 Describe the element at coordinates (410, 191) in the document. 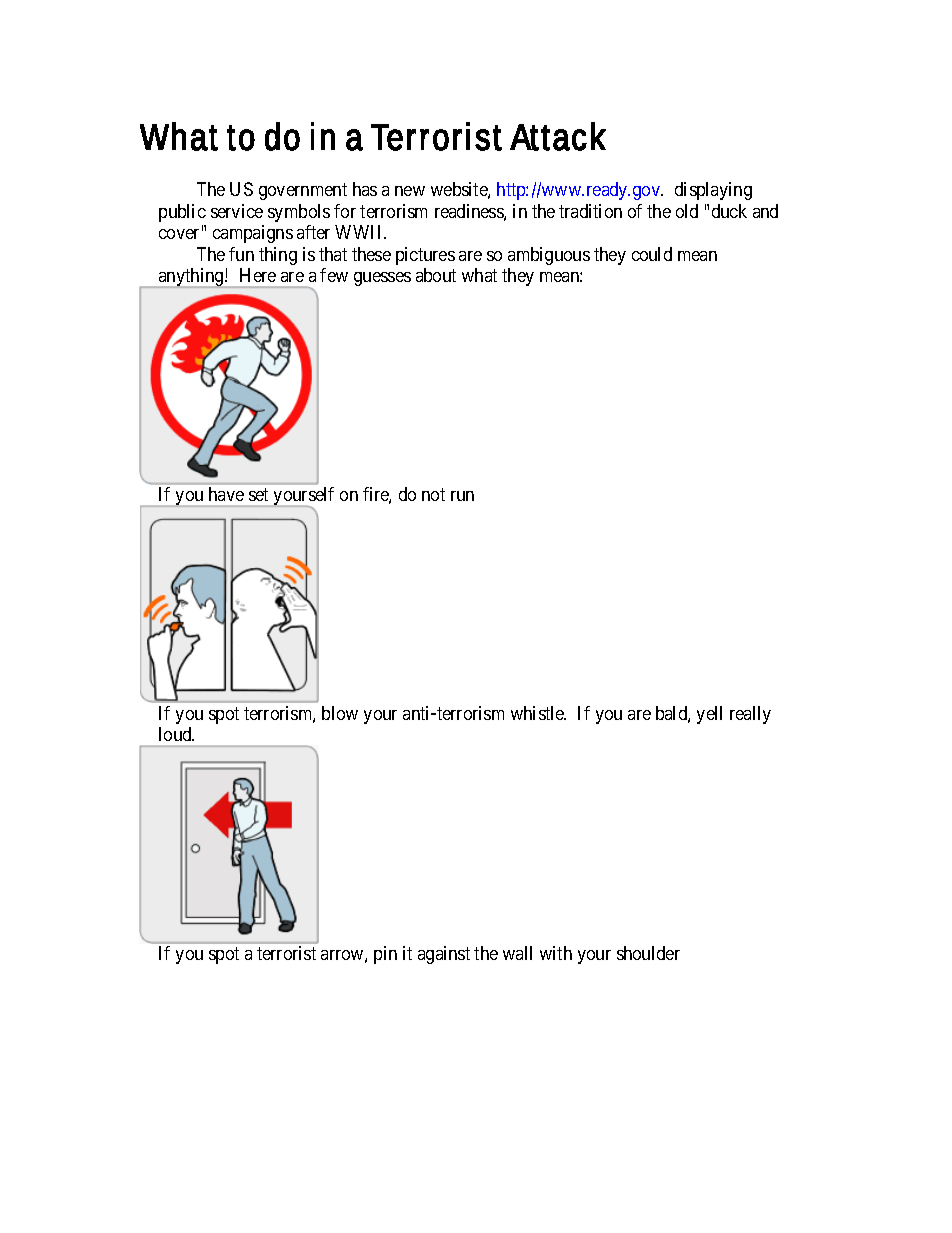

I see `new` at that location.
